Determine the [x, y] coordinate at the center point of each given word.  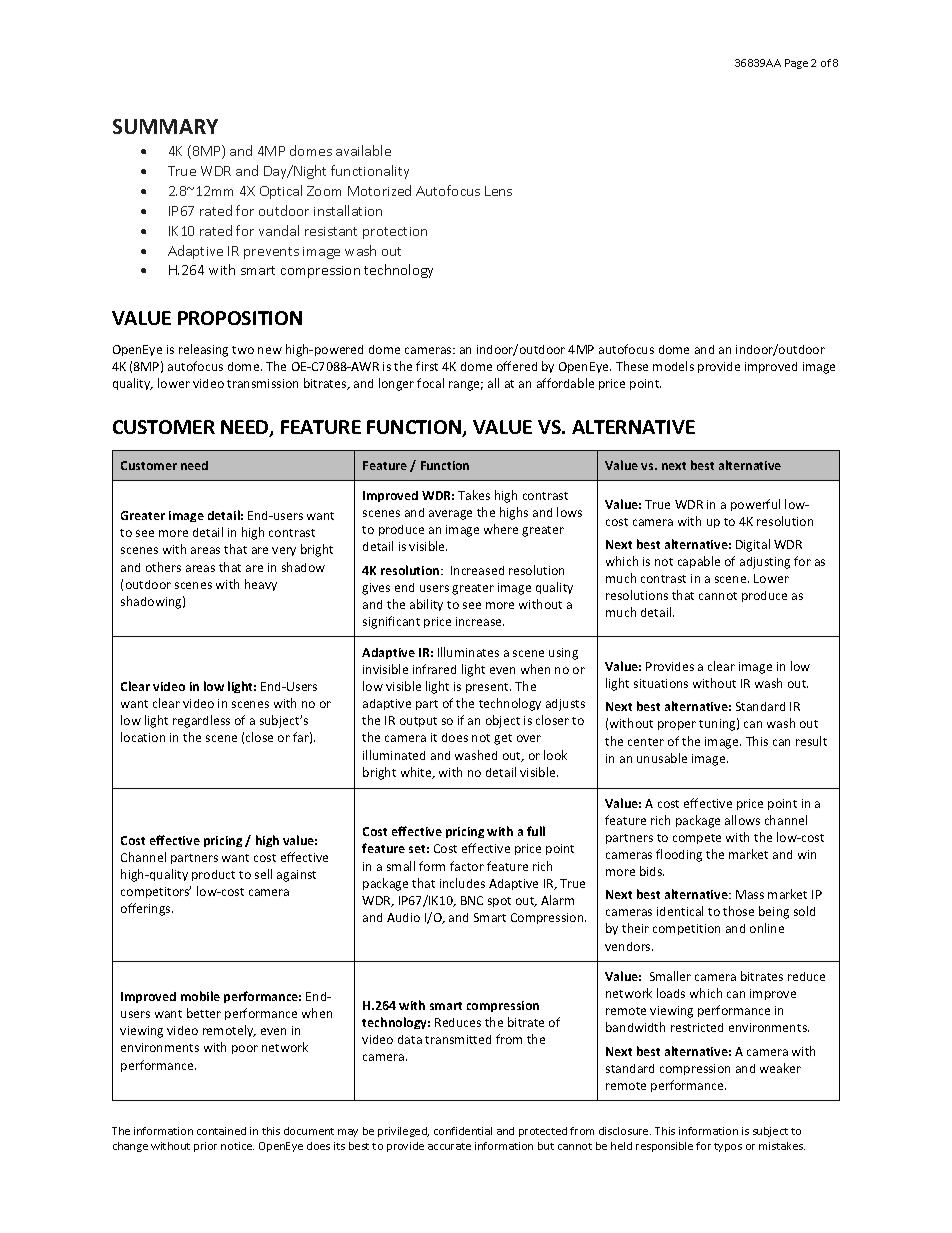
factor [467, 866]
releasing [203, 350]
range [466, 386]
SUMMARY [165, 126]
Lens [498, 191]
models [673, 366]
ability [426, 605]
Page [796, 64]
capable [699, 562]
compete [697, 839]
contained [221, 1131]
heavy [261, 585]
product [213, 875]
